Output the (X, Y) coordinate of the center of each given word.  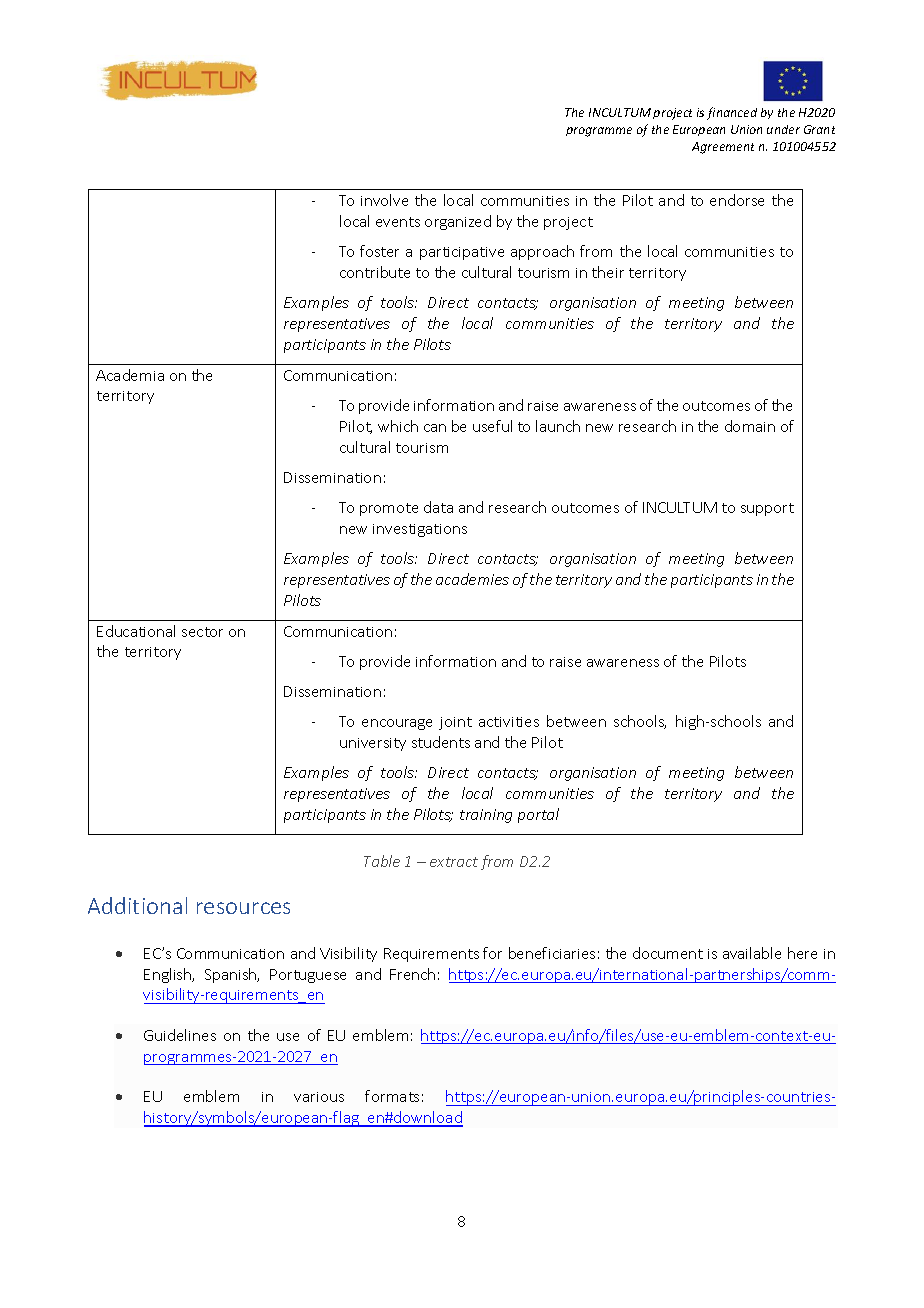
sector (202, 632)
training (486, 816)
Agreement (723, 148)
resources (243, 908)
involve (384, 200)
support (767, 509)
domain (750, 426)
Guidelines (180, 1035)
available (752, 953)
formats (392, 1096)
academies (472, 579)
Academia (130, 375)
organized (458, 222)
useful (492, 426)
